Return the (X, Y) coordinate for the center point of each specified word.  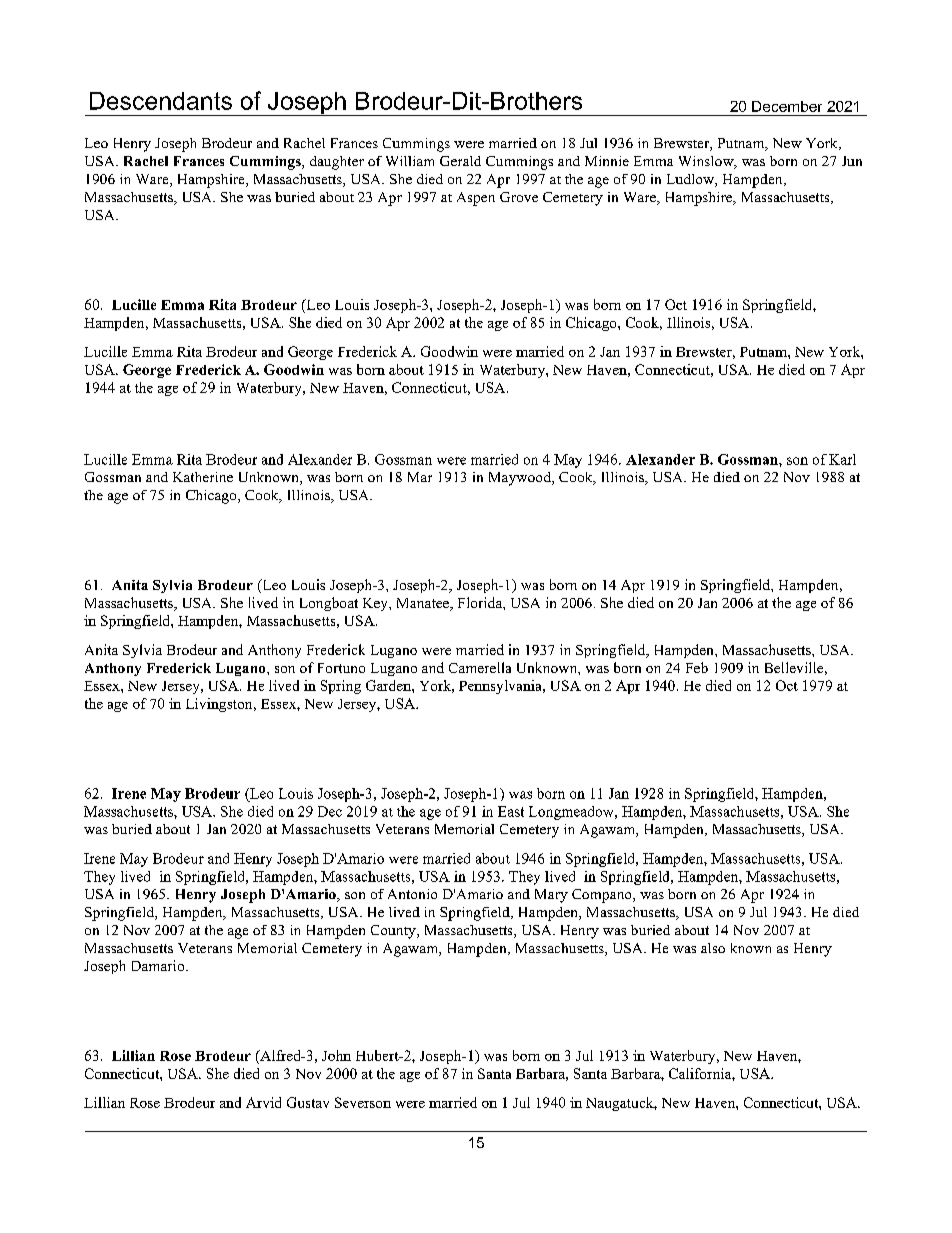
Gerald (460, 161)
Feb (697, 667)
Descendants (161, 101)
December (787, 106)
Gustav (308, 1102)
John (336, 1055)
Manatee (424, 604)
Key (376, 604)
